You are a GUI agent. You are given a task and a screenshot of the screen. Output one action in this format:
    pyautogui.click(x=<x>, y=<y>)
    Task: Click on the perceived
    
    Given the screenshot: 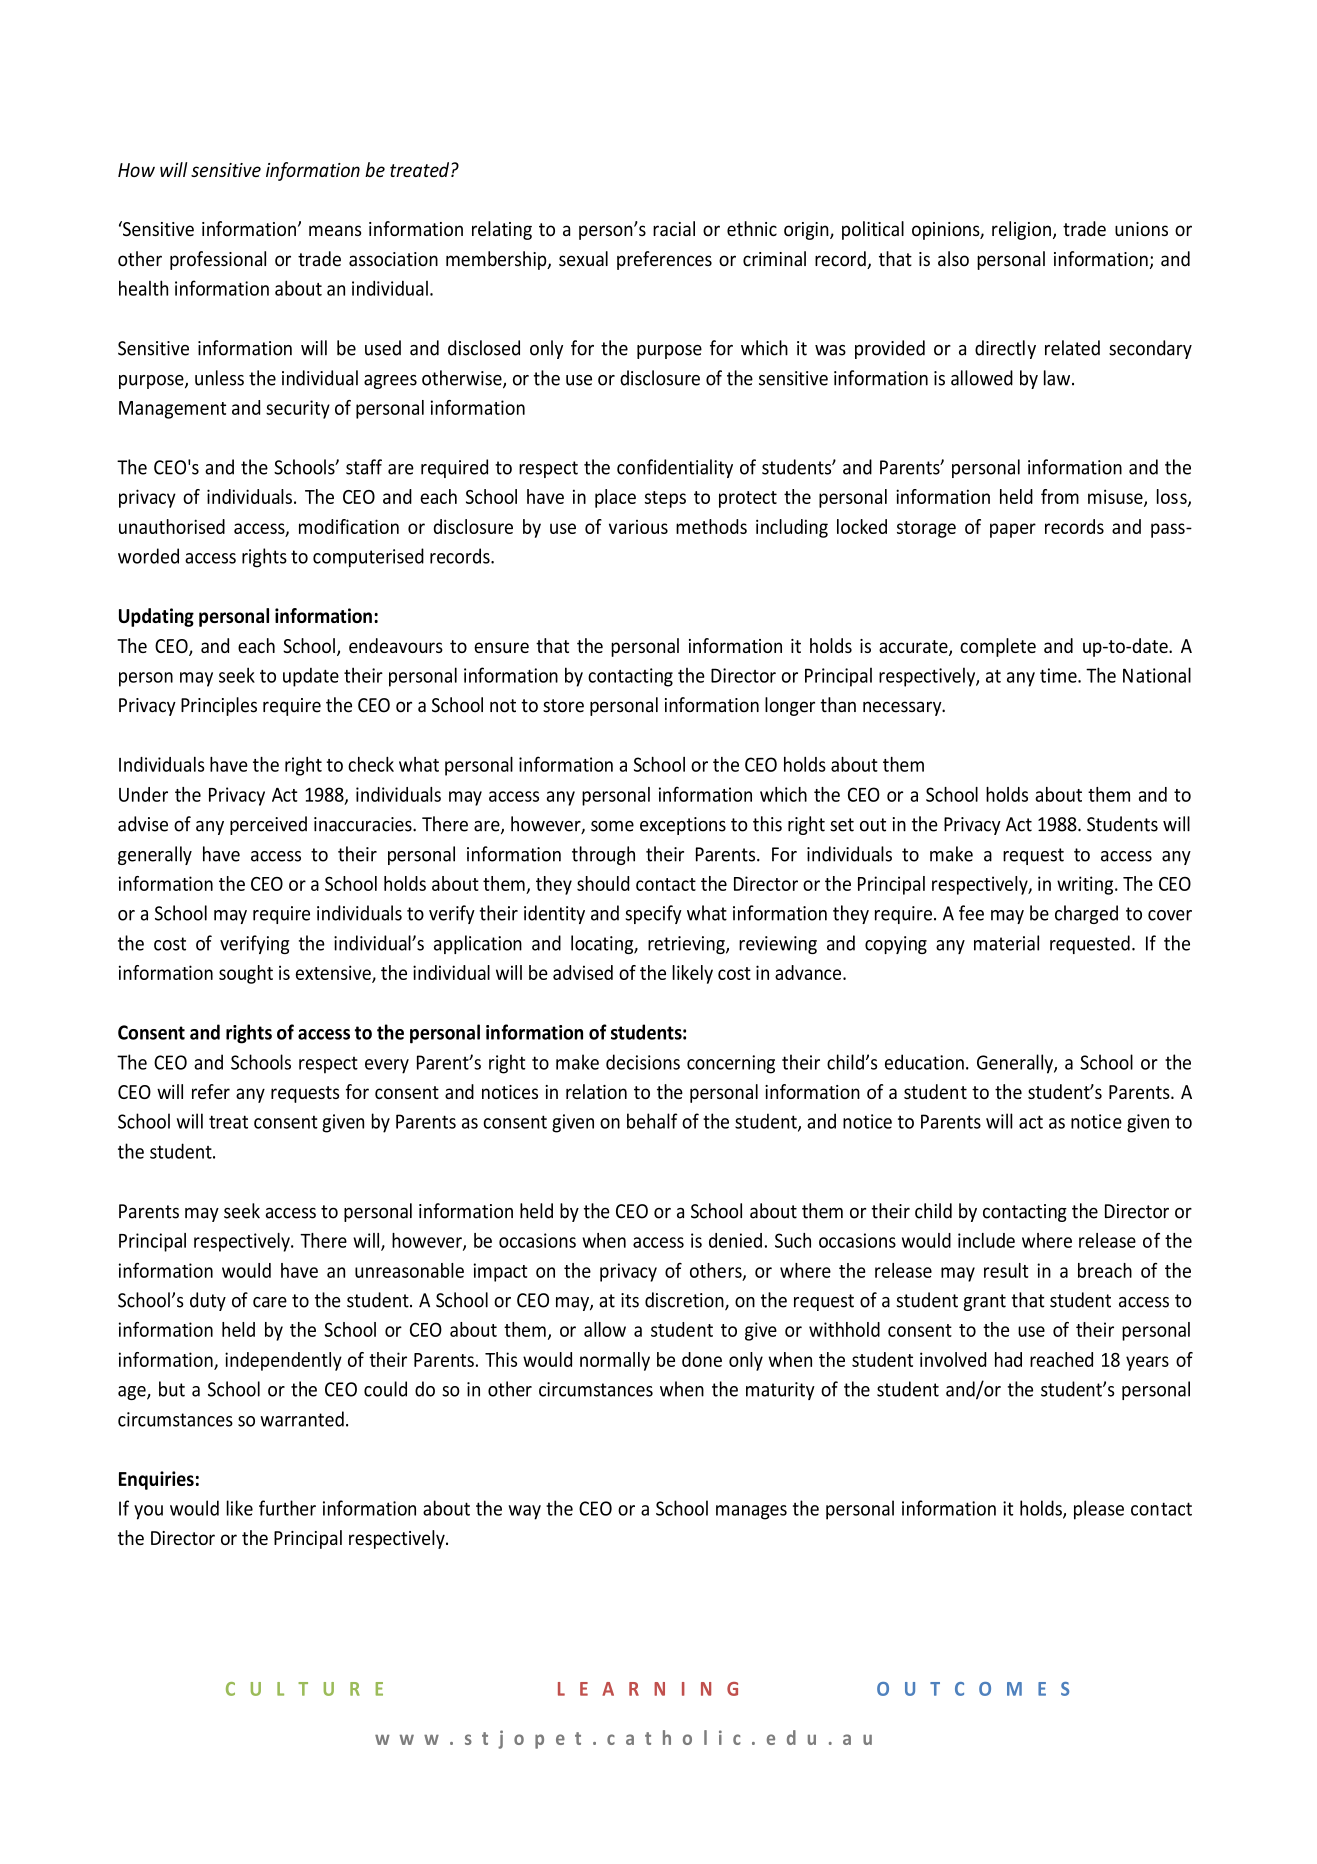 What is the action you would take?
    pyautogui.click(x=268, y=825)
